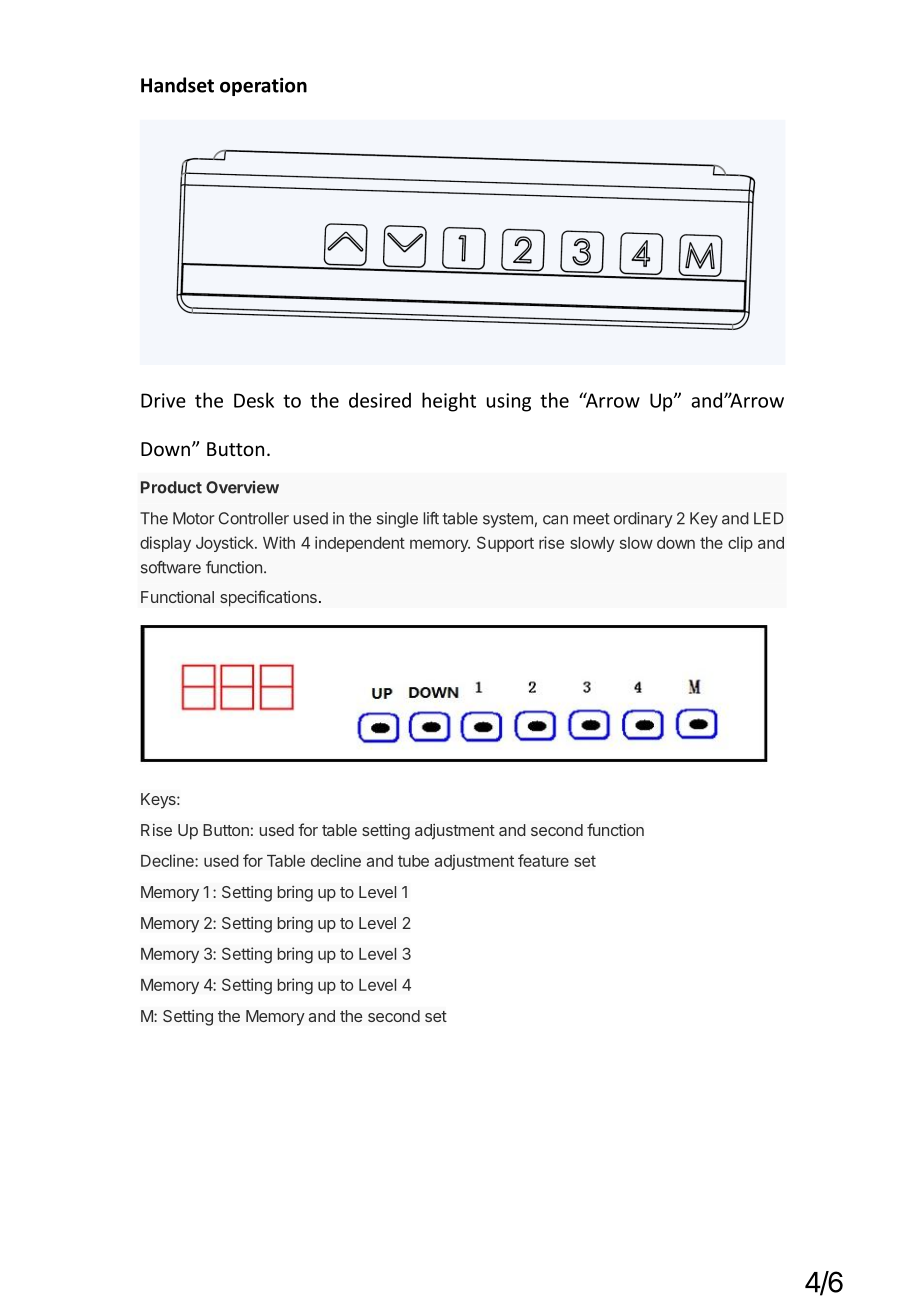  What do you see at coordinates (740, 544) in the screenshot?
I see `clip` at bounding box center [740, 544].
